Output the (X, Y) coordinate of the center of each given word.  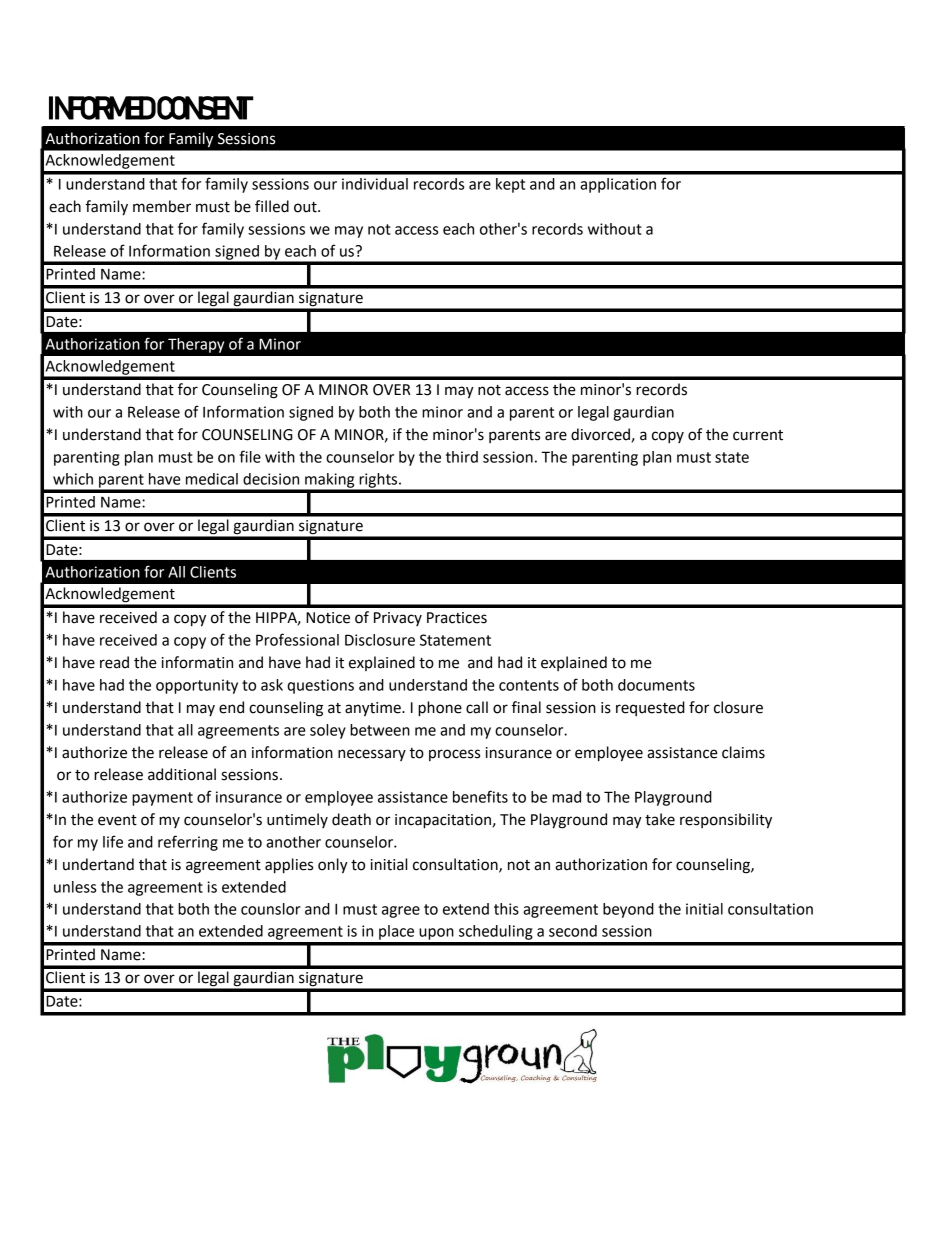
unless (75, 887)
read (114, 662)
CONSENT (205, 108)
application (618, 185)
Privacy (398, 619)
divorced (600, 434)
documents (656, 685)
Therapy (196, 345)
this (506, 909)
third (462, 457)
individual (375, 184)
